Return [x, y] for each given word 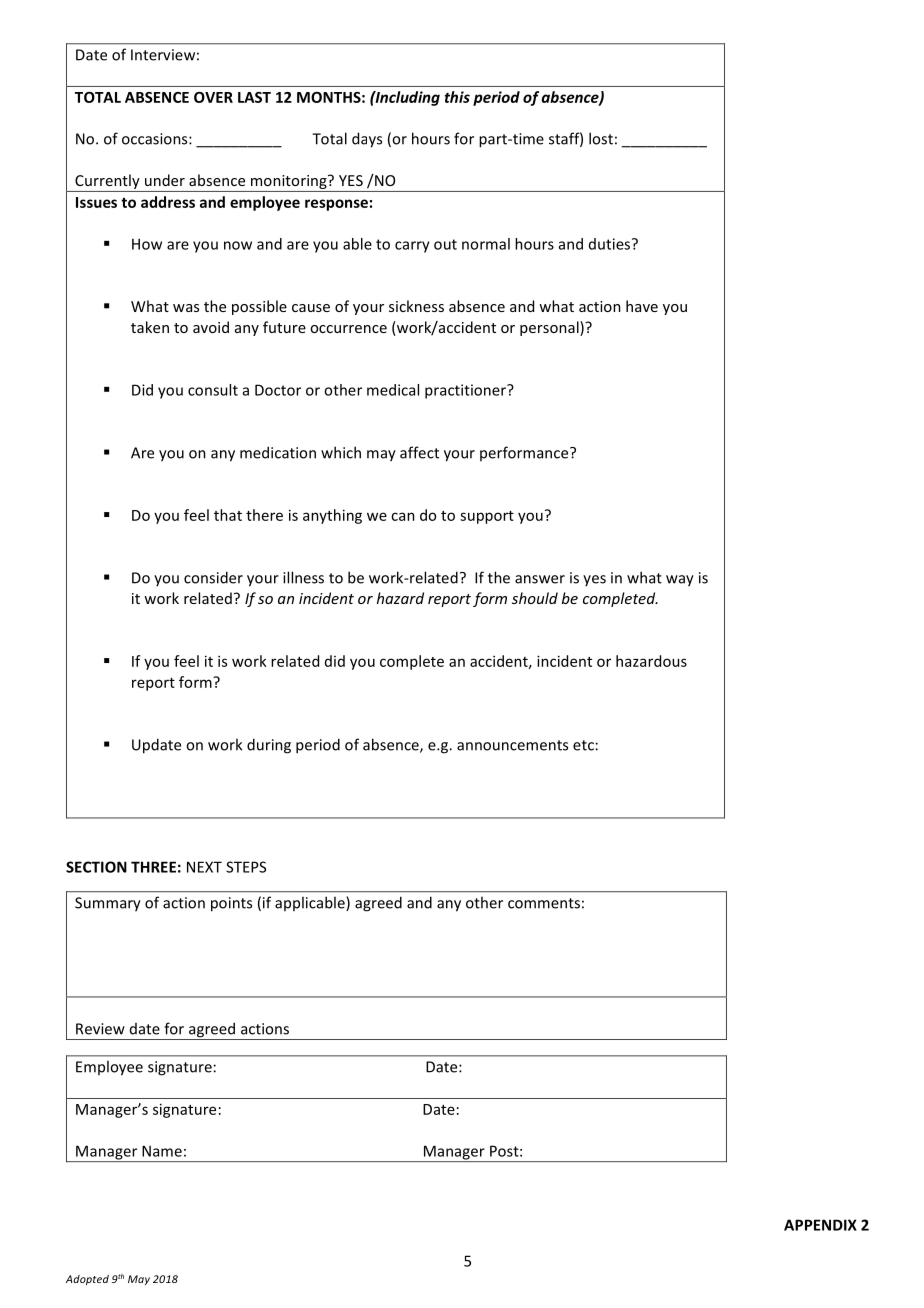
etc [583, 745]
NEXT [204, 867]
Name [162, 1151]
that [228, 515]
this [457, 97]
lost [601, 138]
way [680, 581]
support [487, 517]
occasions [156, 139]
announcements [512, 745]
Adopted [87, 1280]
